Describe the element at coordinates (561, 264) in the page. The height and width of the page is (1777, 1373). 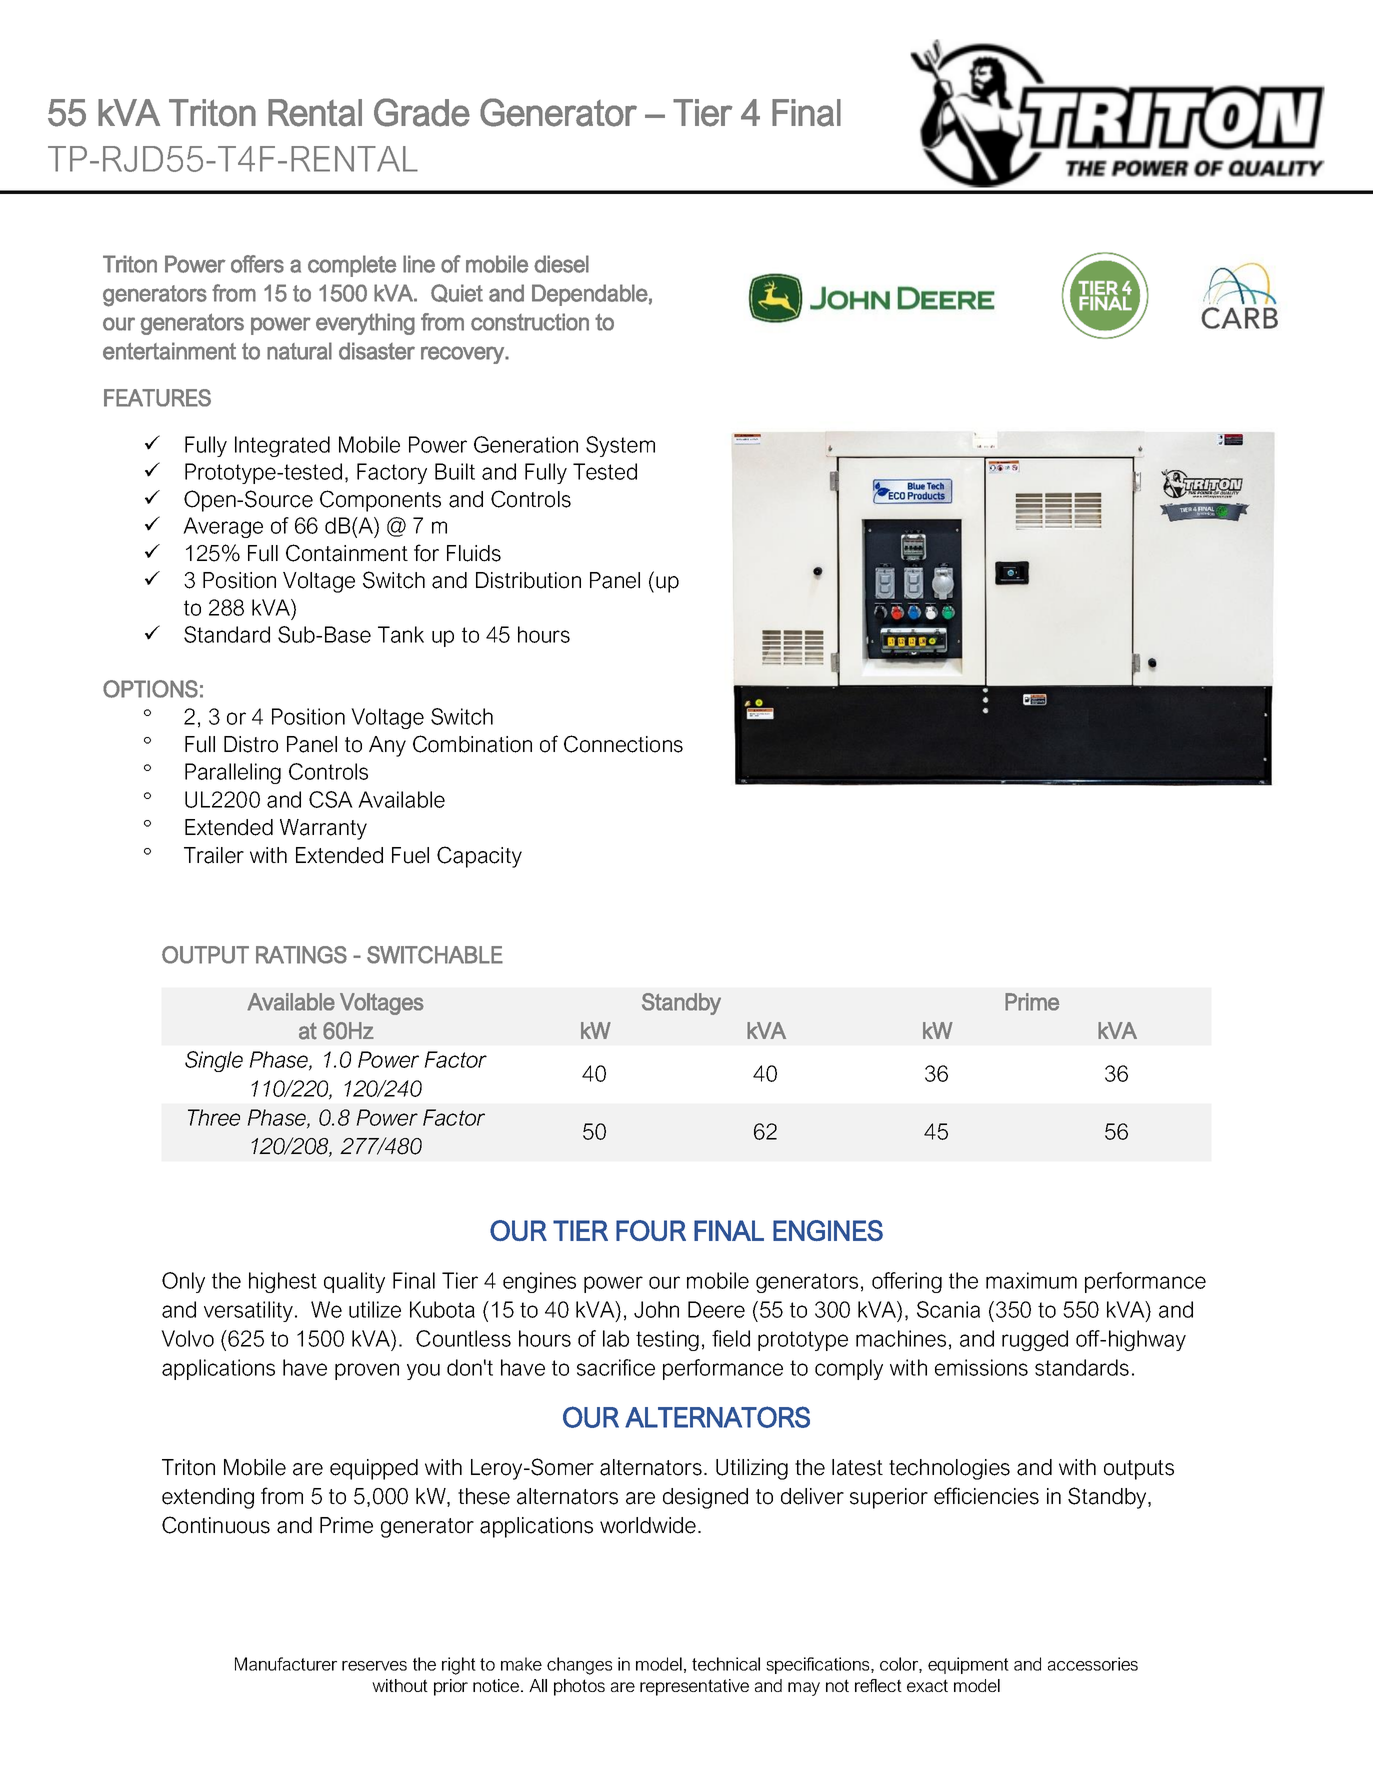
I see `diesel` at that location.
